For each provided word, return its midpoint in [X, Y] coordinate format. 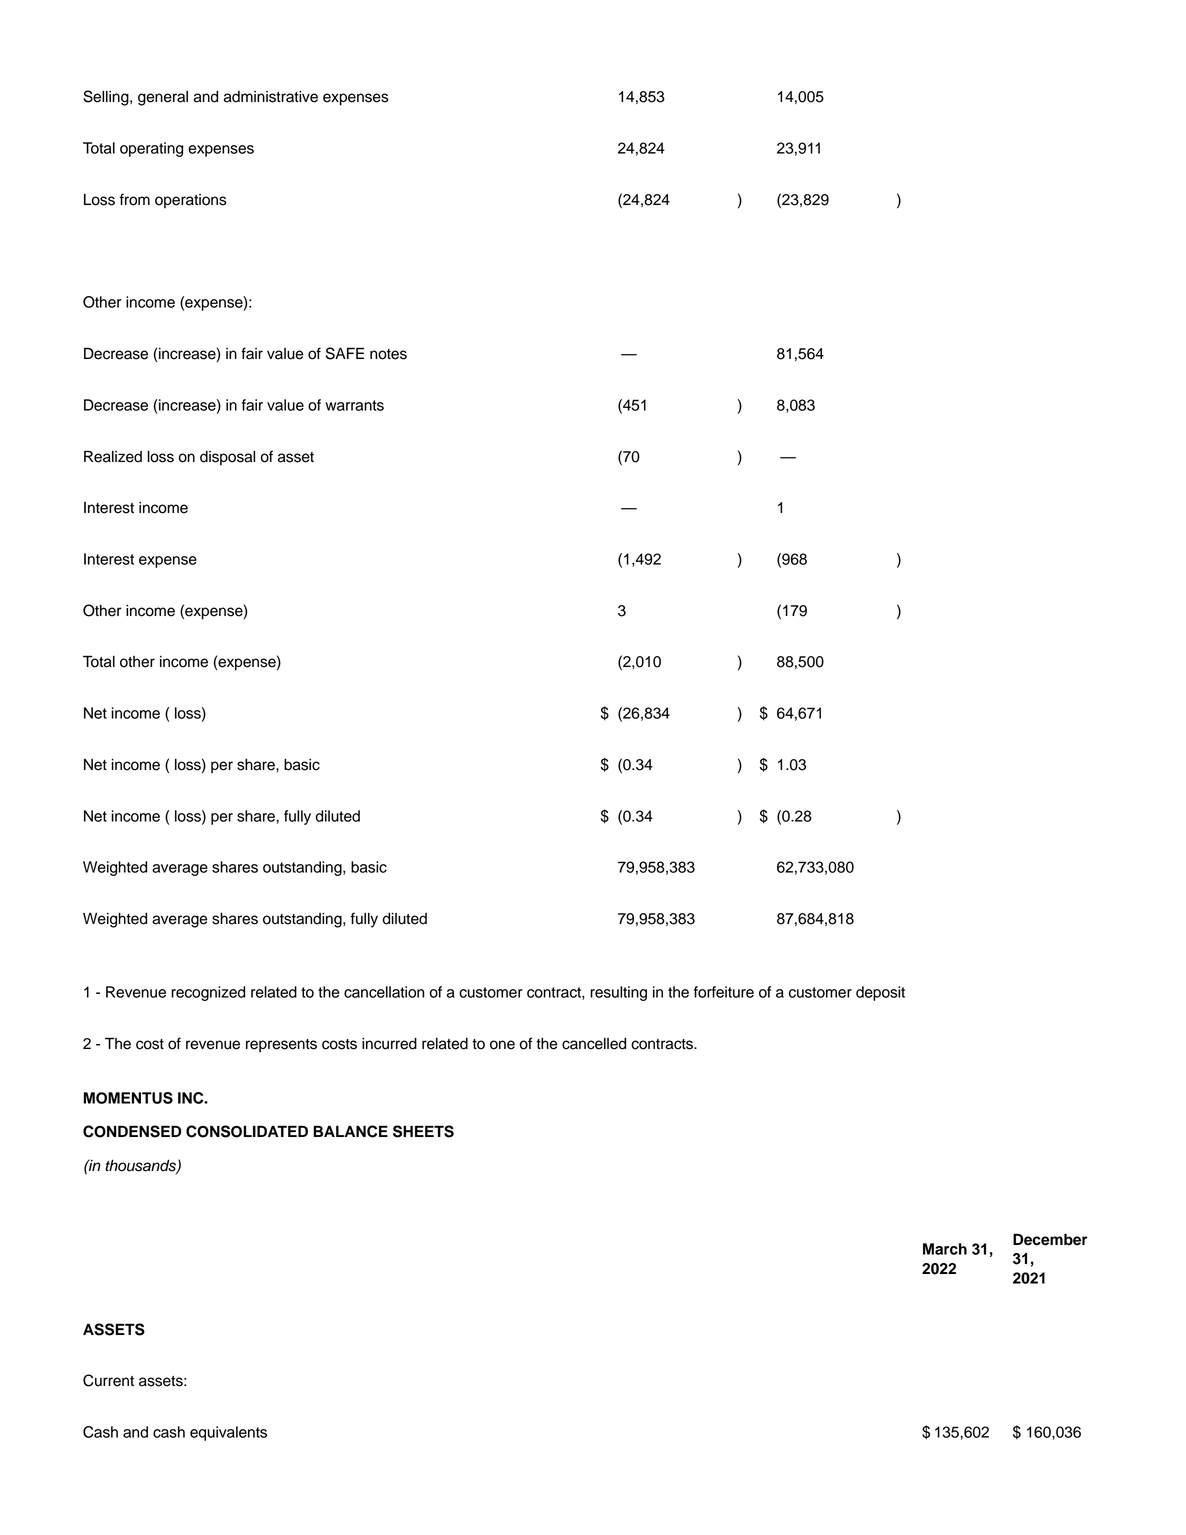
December [1050, 1239]
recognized [208, 993]
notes [388, 354]
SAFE [345, 353]
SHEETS [423, 1131]
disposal [227, 458]
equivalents [228, 1433]
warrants [354, 405]
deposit [880, 993]
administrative [271, 97]
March [945, 1249]
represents [281, 1046]
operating [151, 149]
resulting [618, 993]
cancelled [594, 1044]
